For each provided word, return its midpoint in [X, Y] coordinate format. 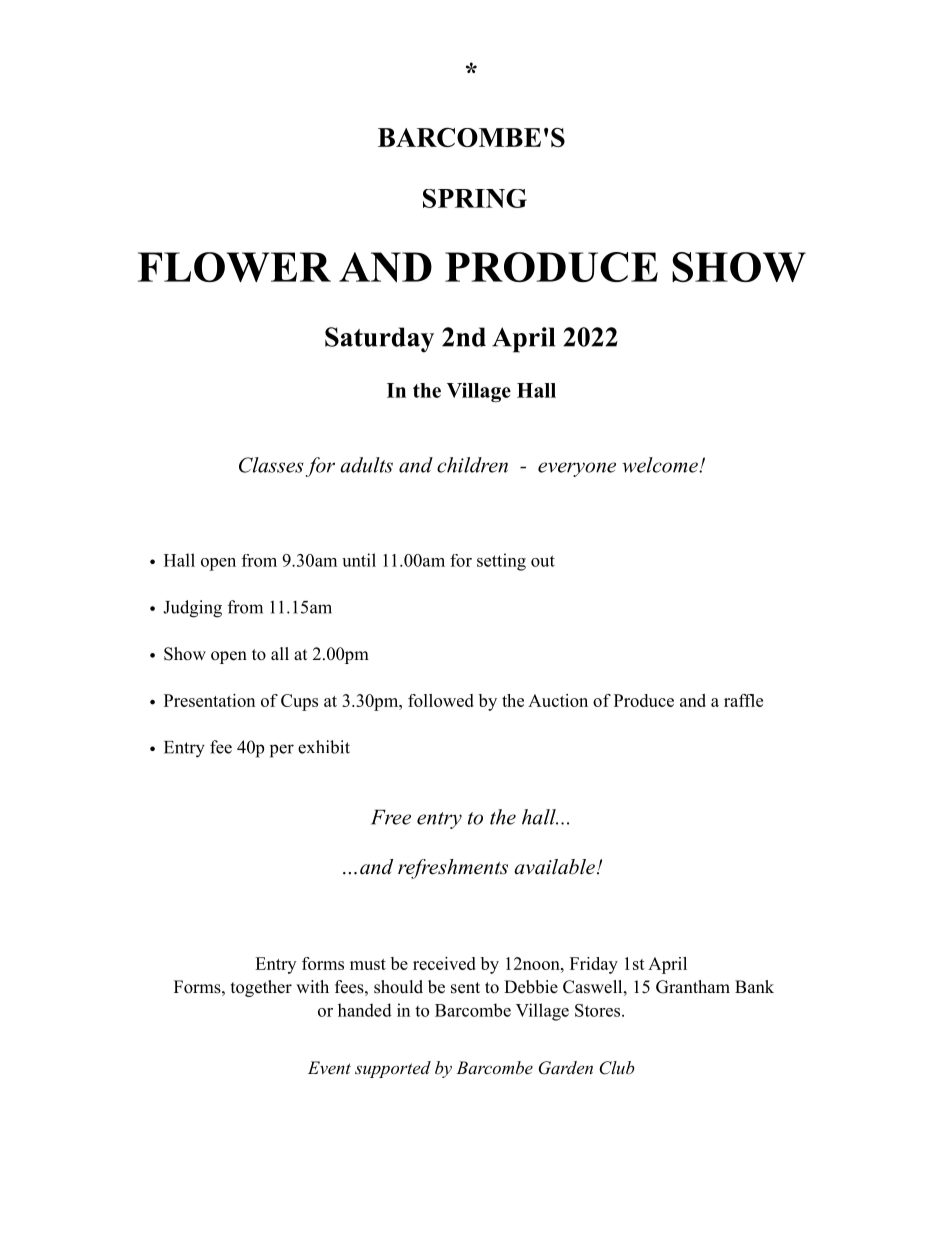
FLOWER [234, 267]
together [261, 988]
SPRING [475, 198]
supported [393, 1069]
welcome [661, 465]
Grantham [693, 987]
